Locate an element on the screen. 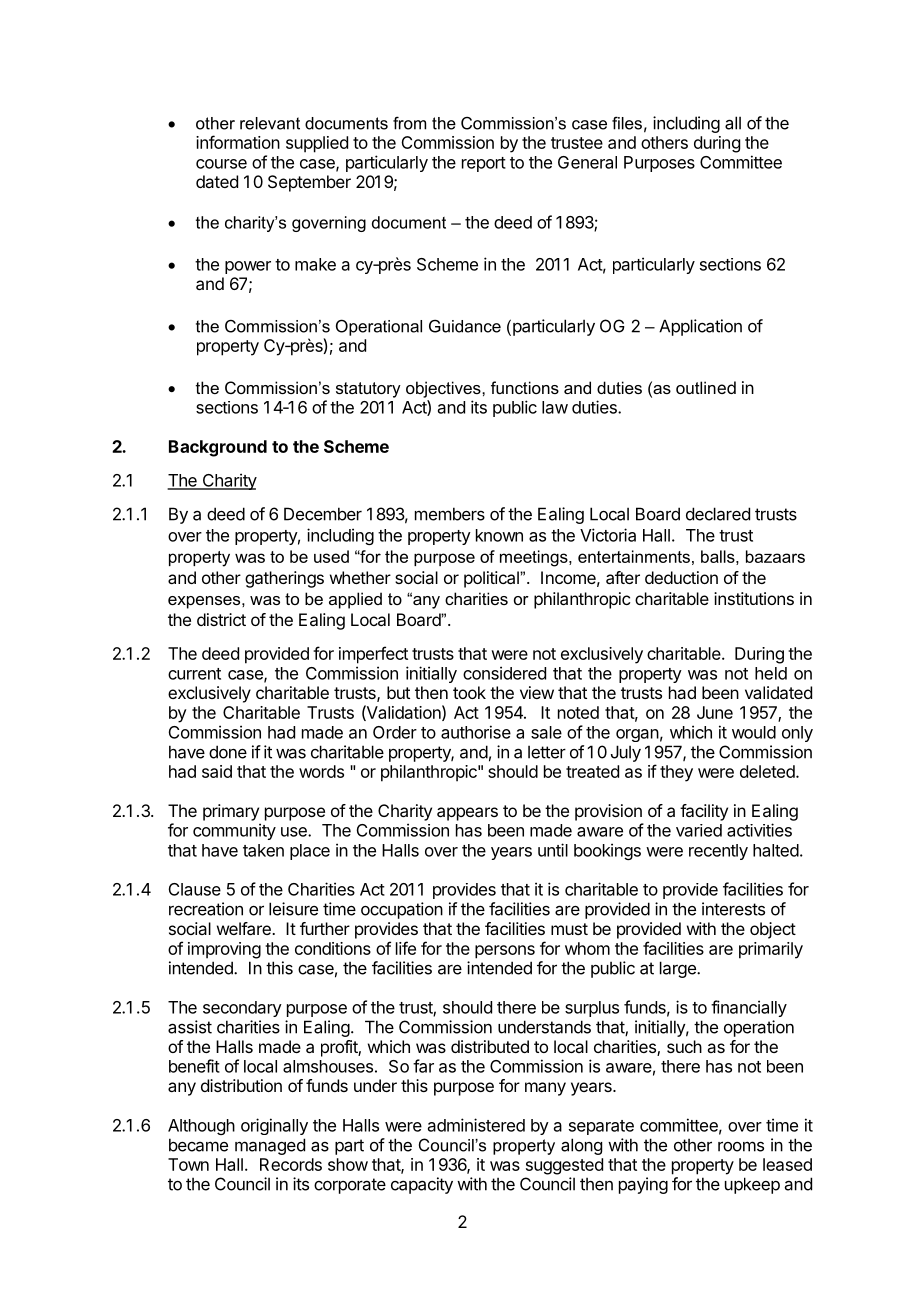 This screenshot has width=924, height=1308. rooms is located at coordinates (741, 1146).
